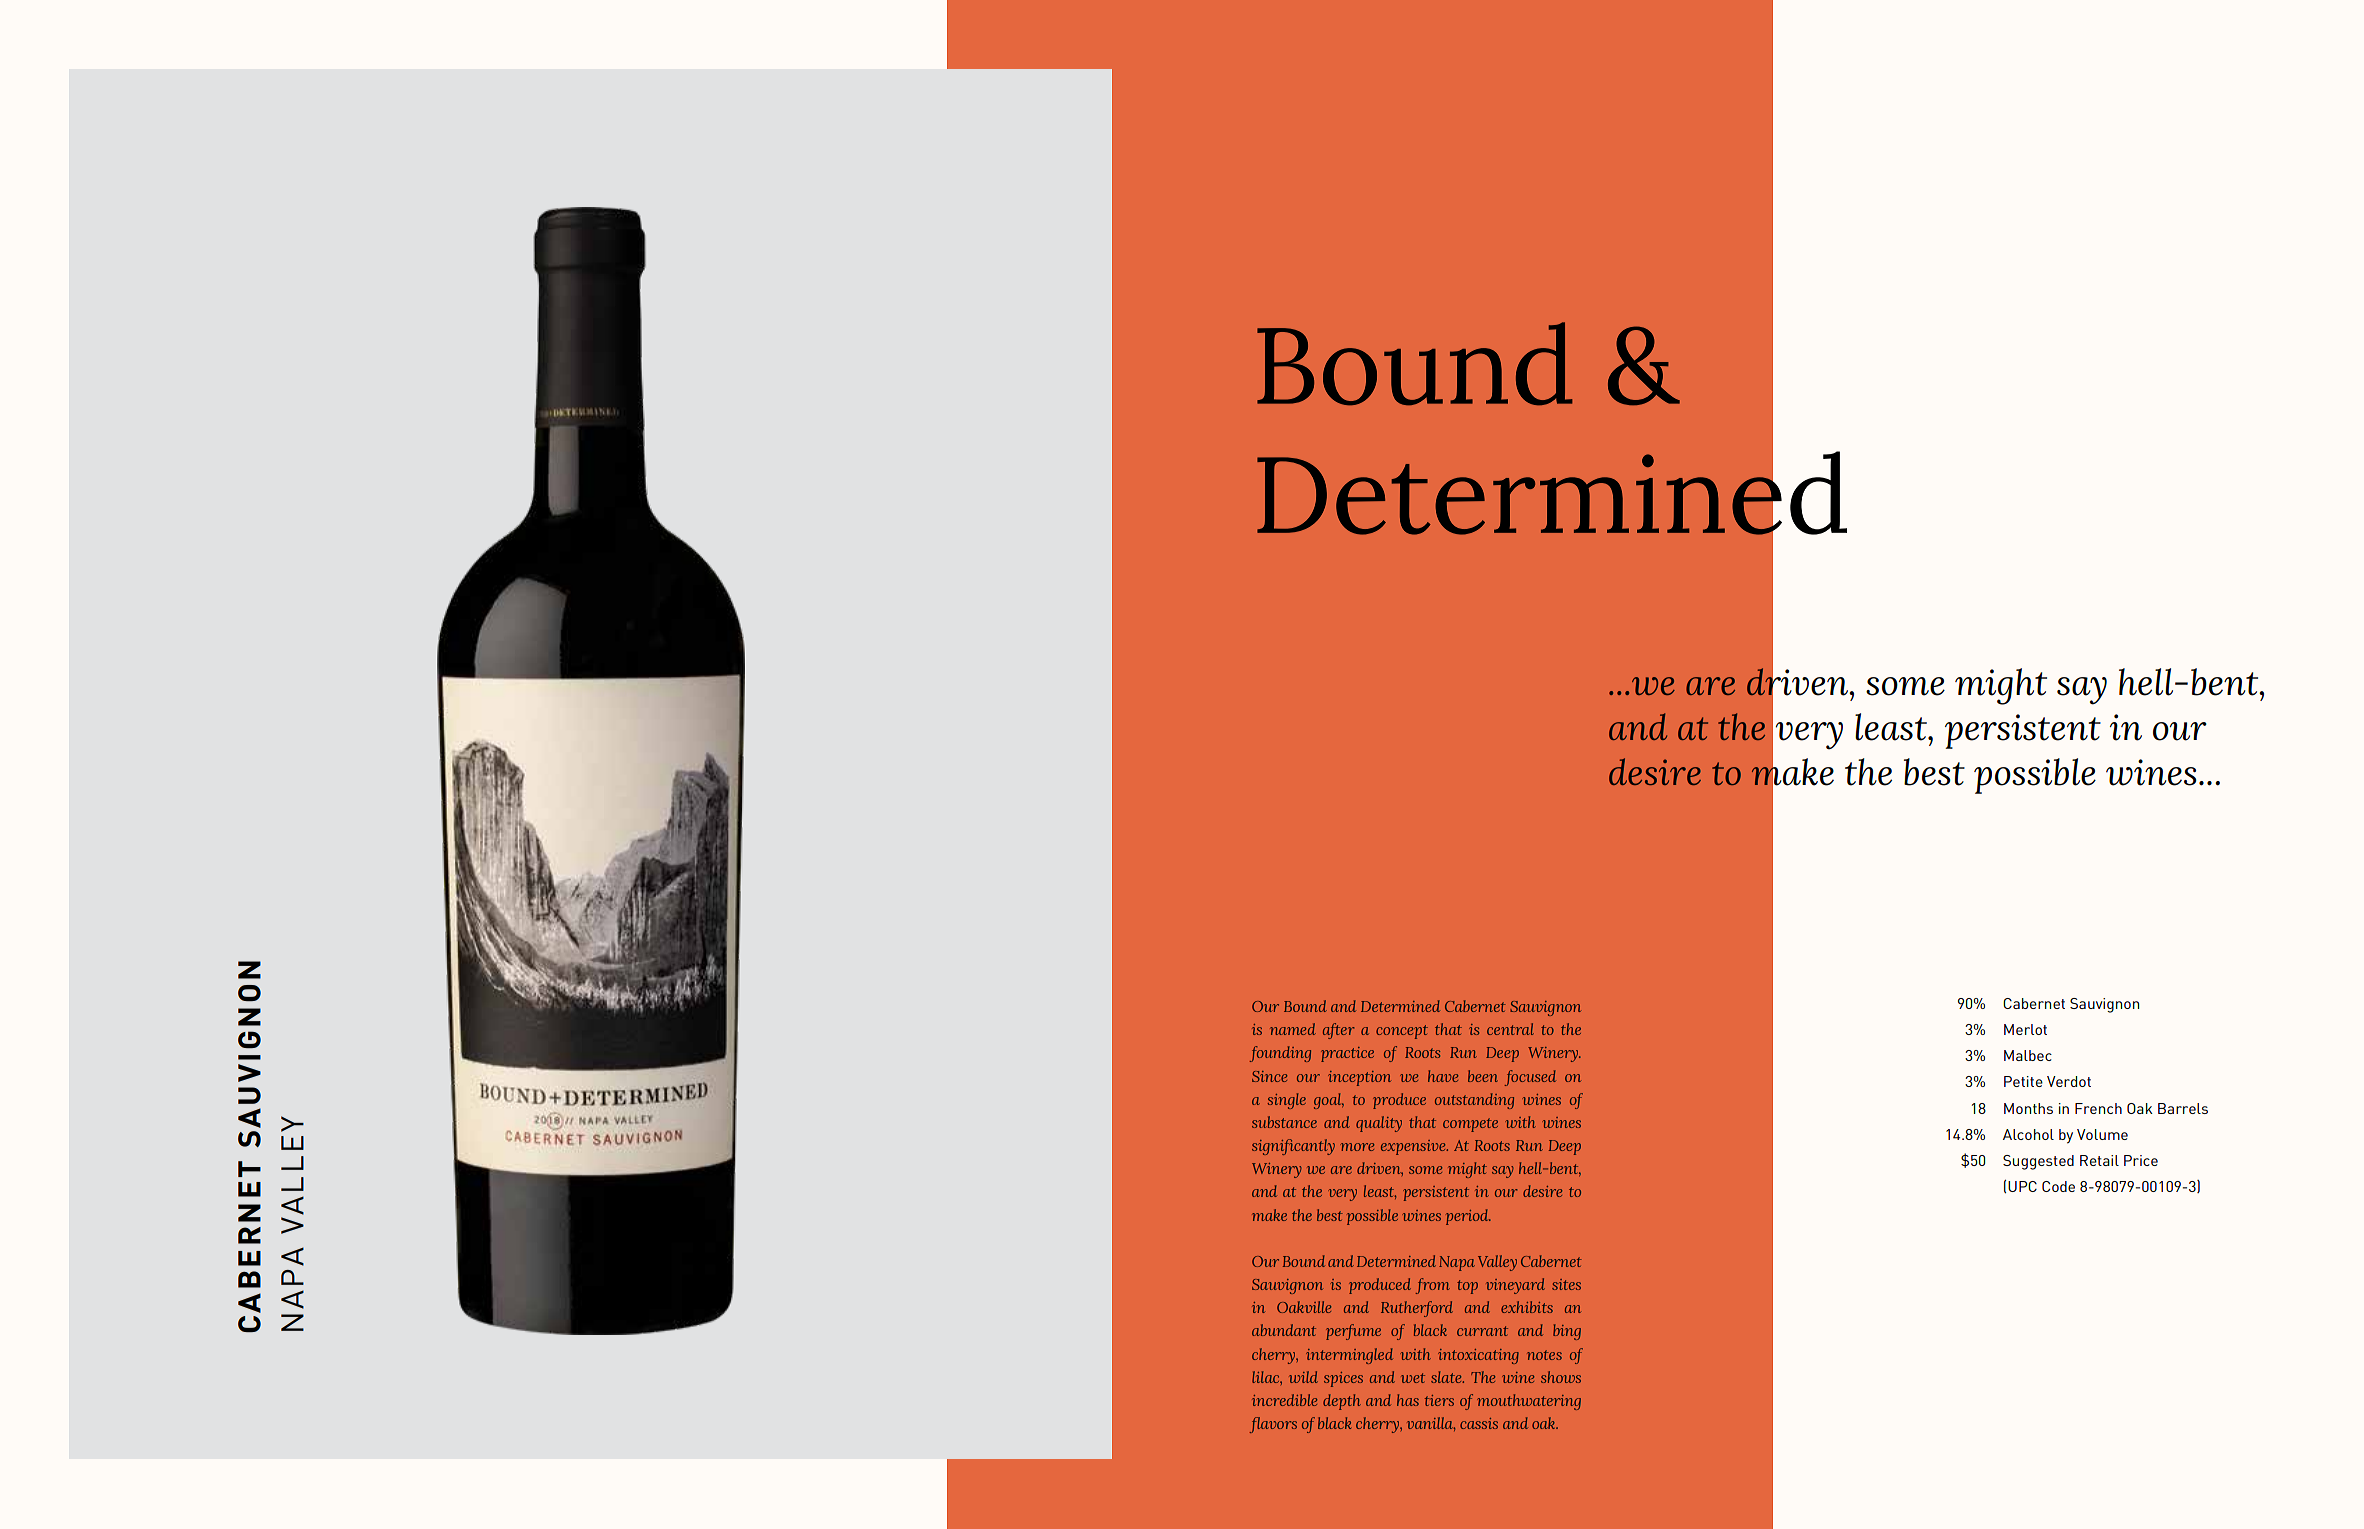 The height and width of the screenshot is (1529, 2364). Describe the element at coordinates (1566, 1284) in the screenshot. I see `sites` at that location.
